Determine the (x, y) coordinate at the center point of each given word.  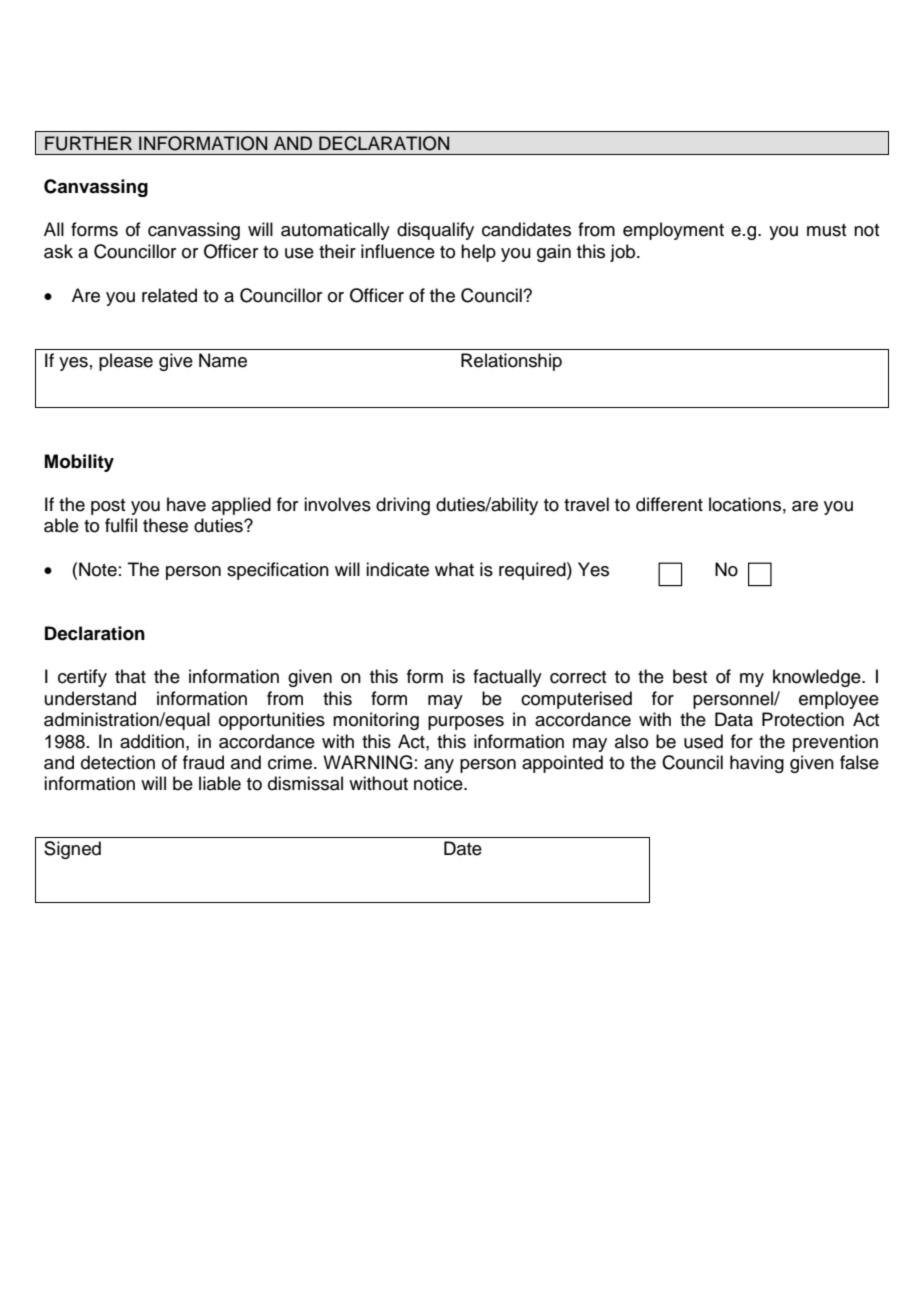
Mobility (79, 463)
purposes (466, 723)
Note (98, 569)
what (454, 569)
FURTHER (88, 143)
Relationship (511, 362)
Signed (72, 850)
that (130, 676)
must (826, 230)
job (624, 253)
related (169, 295)
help (478, 253)
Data (734, 719)
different (669, 504)
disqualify (435, 231)
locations (745, 504)
